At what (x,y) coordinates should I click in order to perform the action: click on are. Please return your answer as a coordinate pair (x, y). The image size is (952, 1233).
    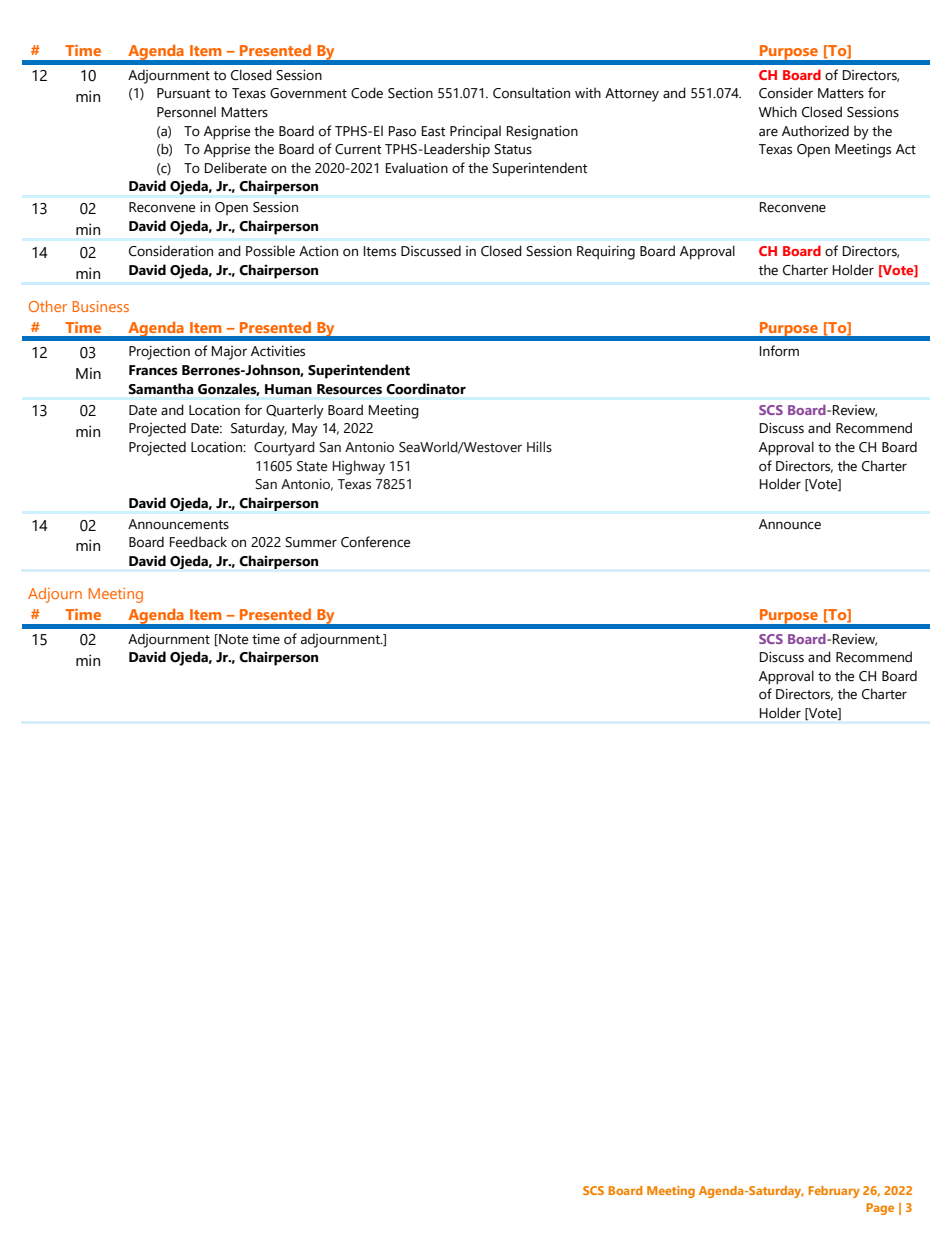
    Looking at the image, I should click on (768, 132).
